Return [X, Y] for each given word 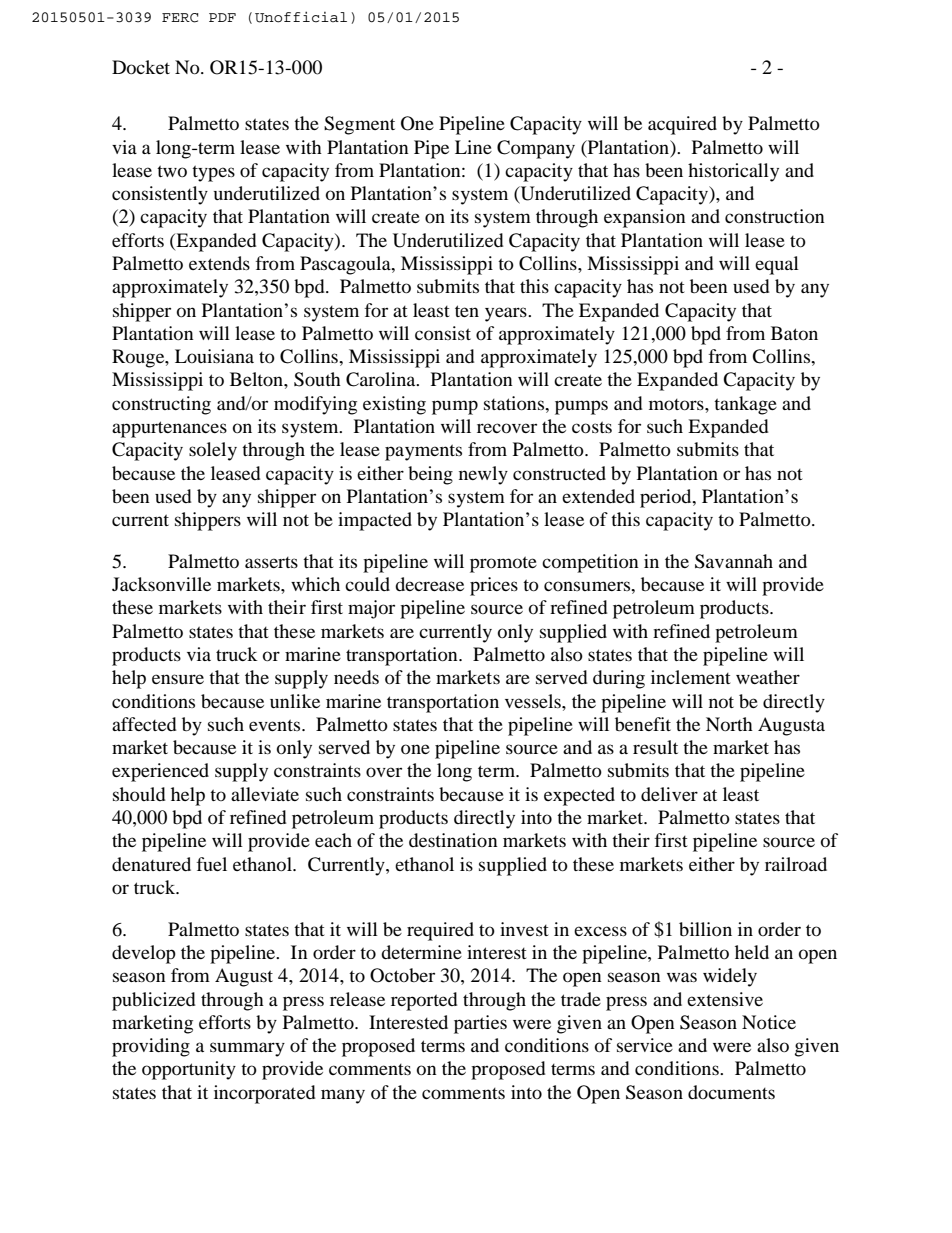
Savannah [734, 561]
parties [480, 1024]
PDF [222, 17]
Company [536, 149]
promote [503, 564]
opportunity [189, 1070]
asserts [271, 562]
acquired [682, 125]
